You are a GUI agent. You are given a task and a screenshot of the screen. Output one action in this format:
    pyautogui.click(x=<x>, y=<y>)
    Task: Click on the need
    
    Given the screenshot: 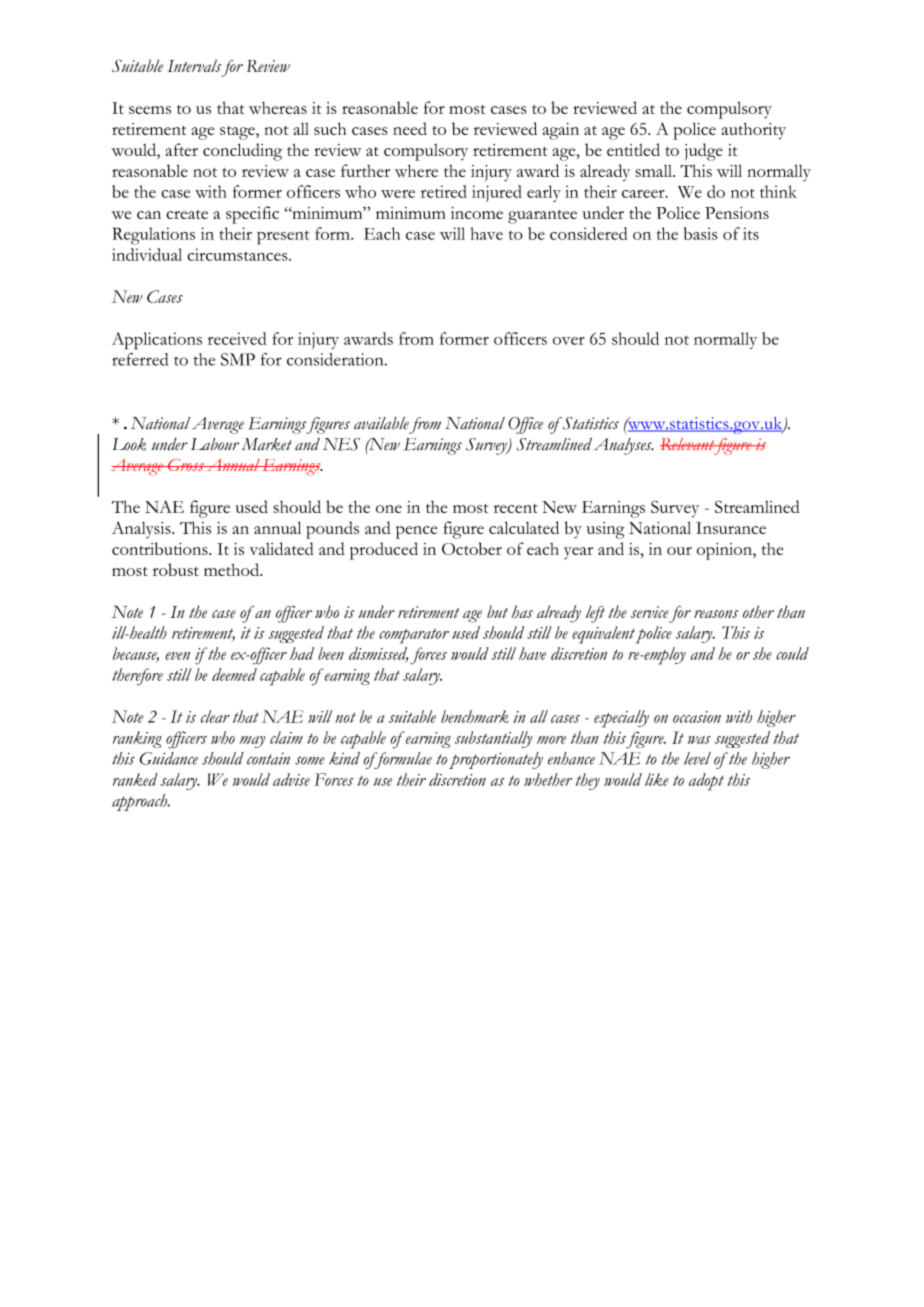 What is the action you would take?
    pyautogui.click(x=410, y=128)
